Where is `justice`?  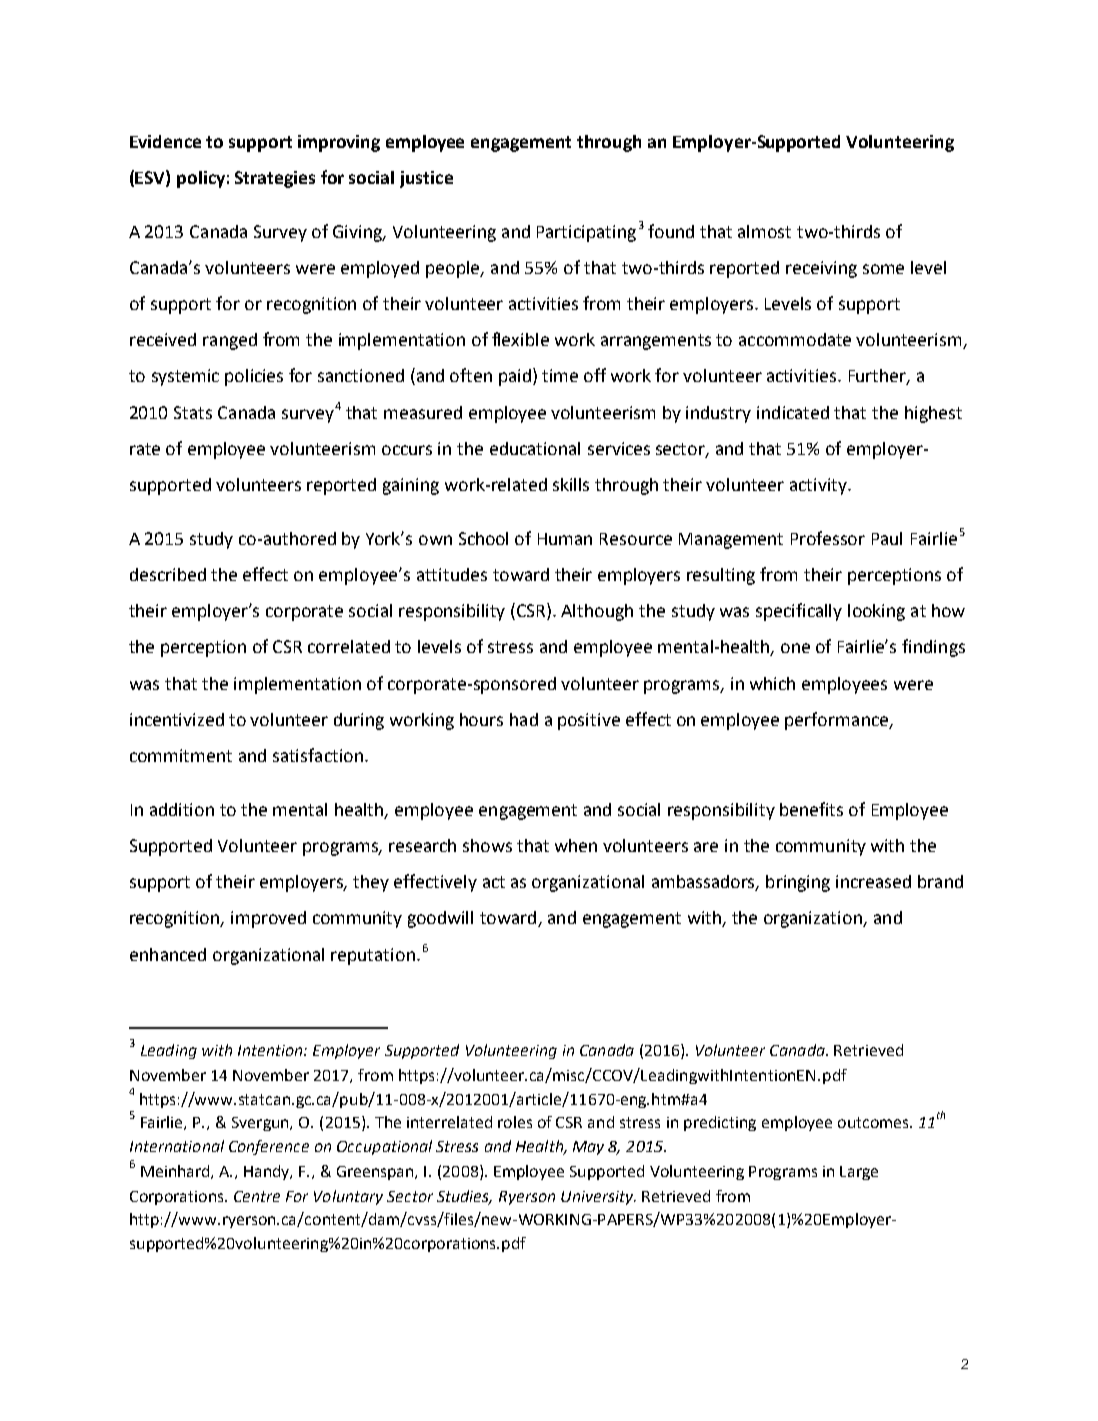
justice is located at coordinates (426, 179).
